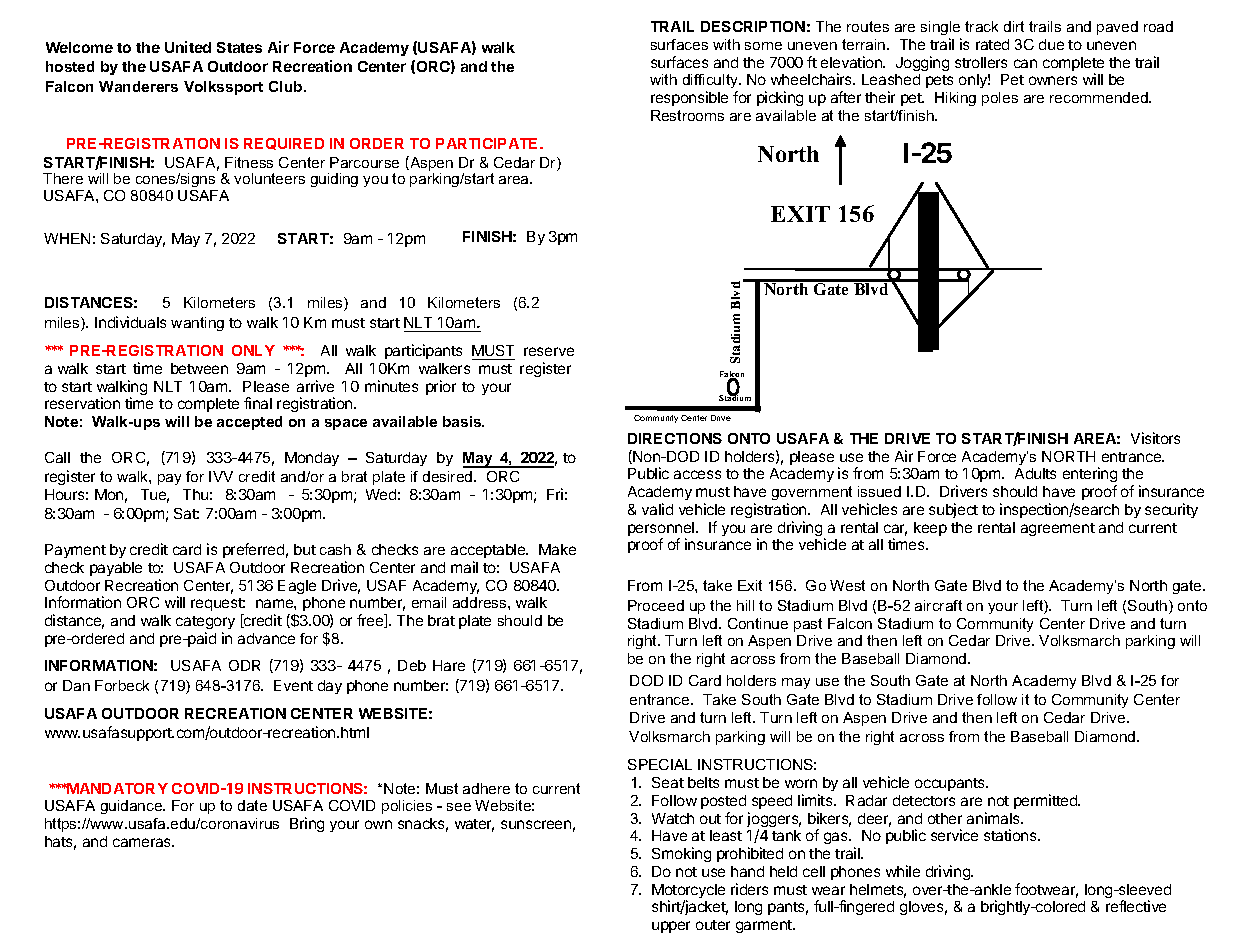  I want to click on wanting, so click(197, 324).
